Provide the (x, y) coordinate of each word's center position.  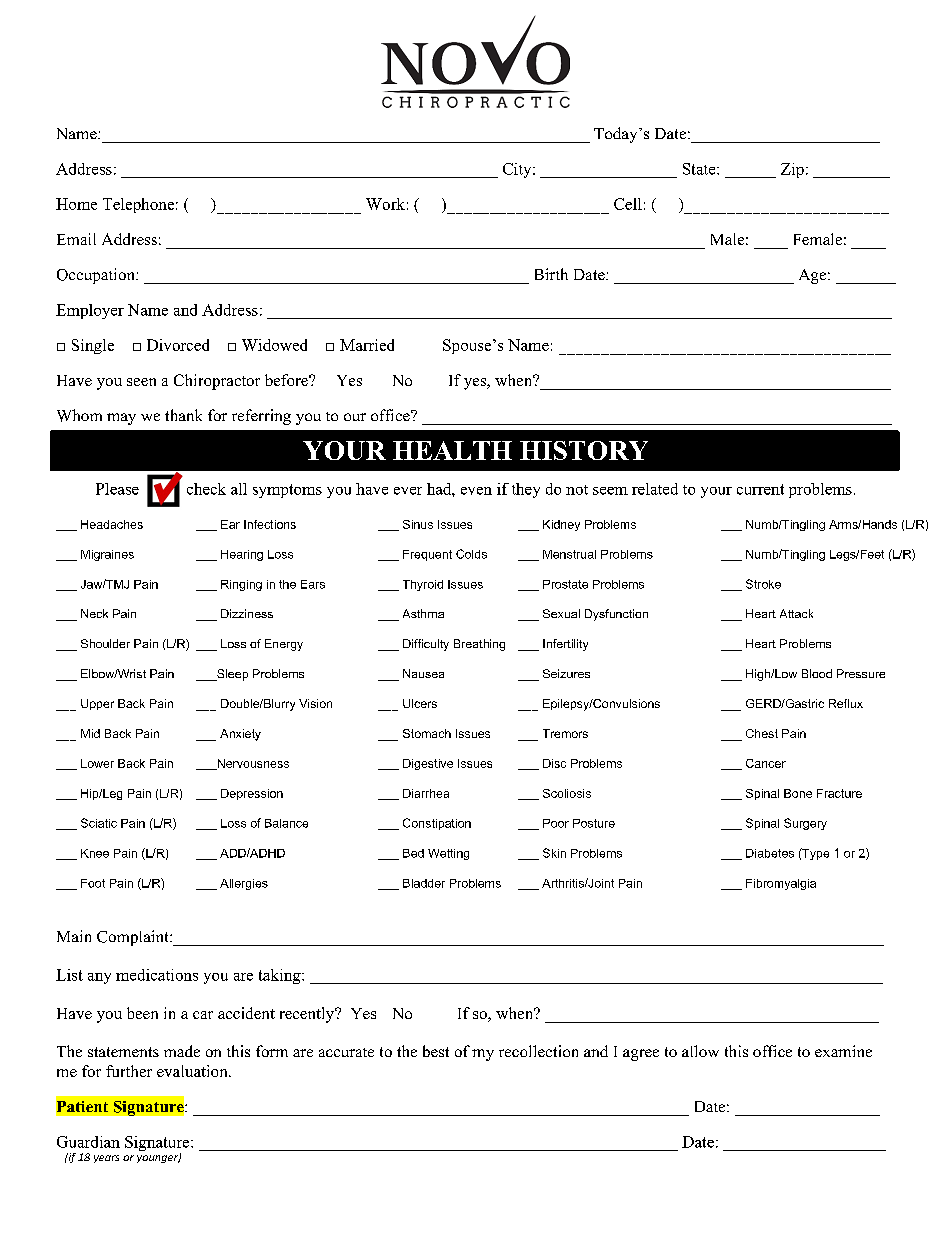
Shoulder (105, 643)
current (760, 489)
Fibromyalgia (781, 884)
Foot (93, 883)
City (518, 170)
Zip (792, 170)
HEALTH (452, 450)
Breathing (479, 645)
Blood (817, 673)
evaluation (193, 1071)
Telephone (138, 205)
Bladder (424, 883)
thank (183, 415)
